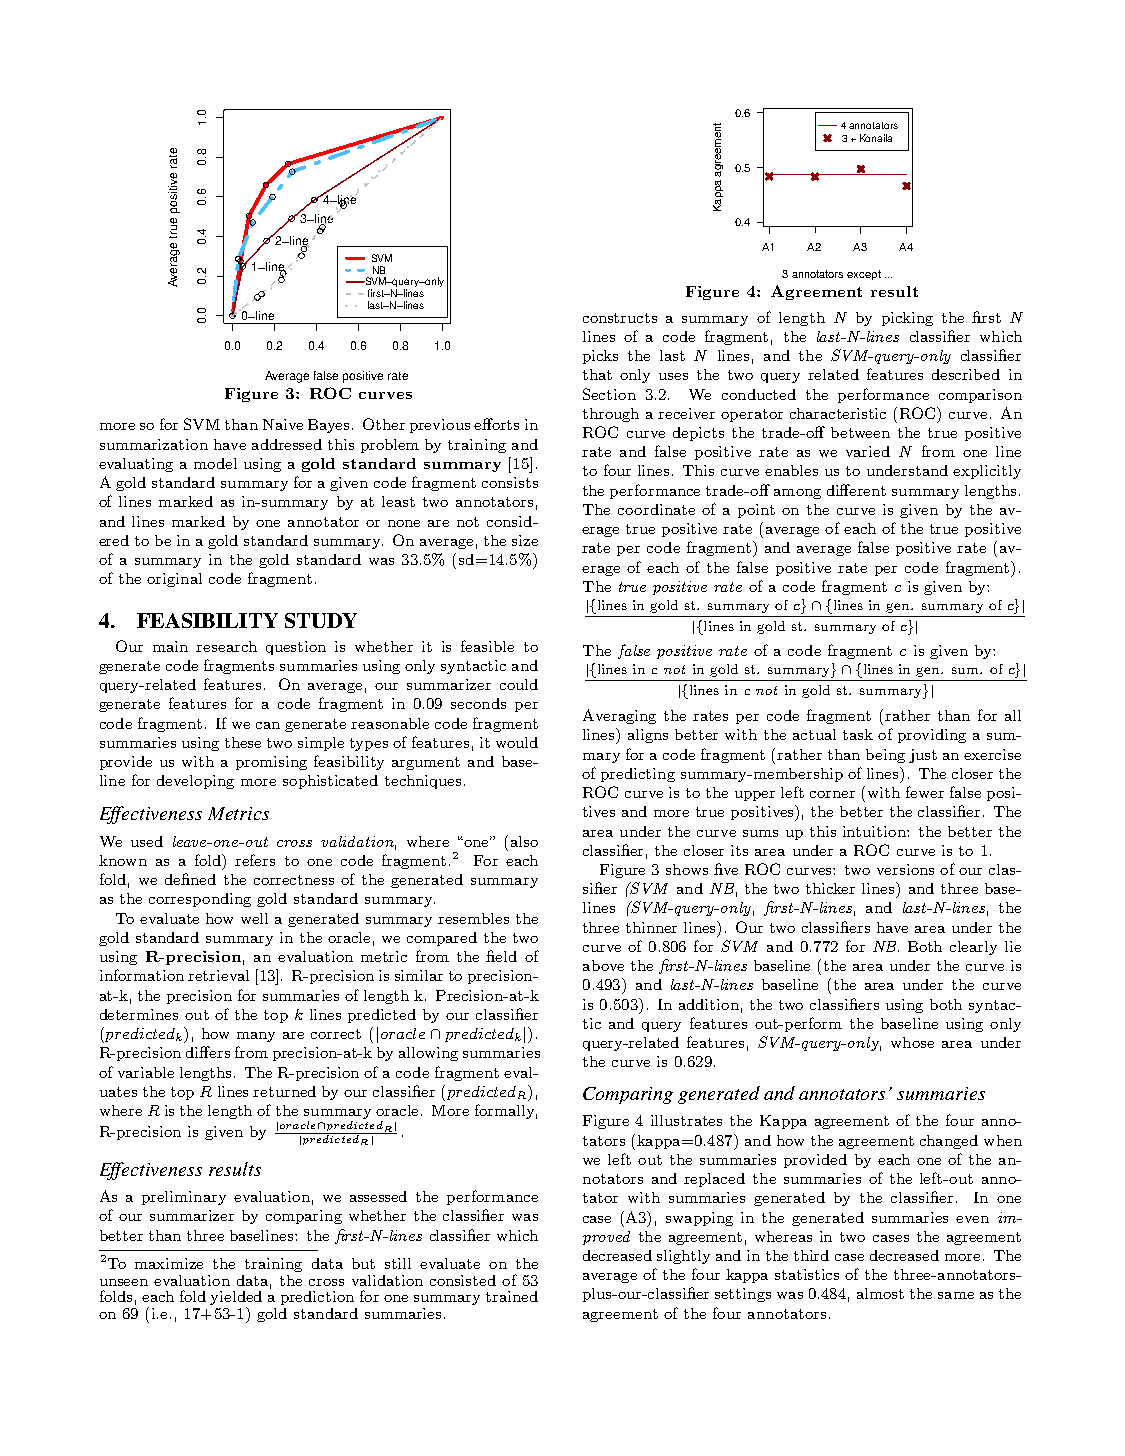 Image resolution: width=1125 pixels, height=1456 pixels. Describe the element at coordinates (620, 318) in the screenshot. I see `constructs` at that location.
